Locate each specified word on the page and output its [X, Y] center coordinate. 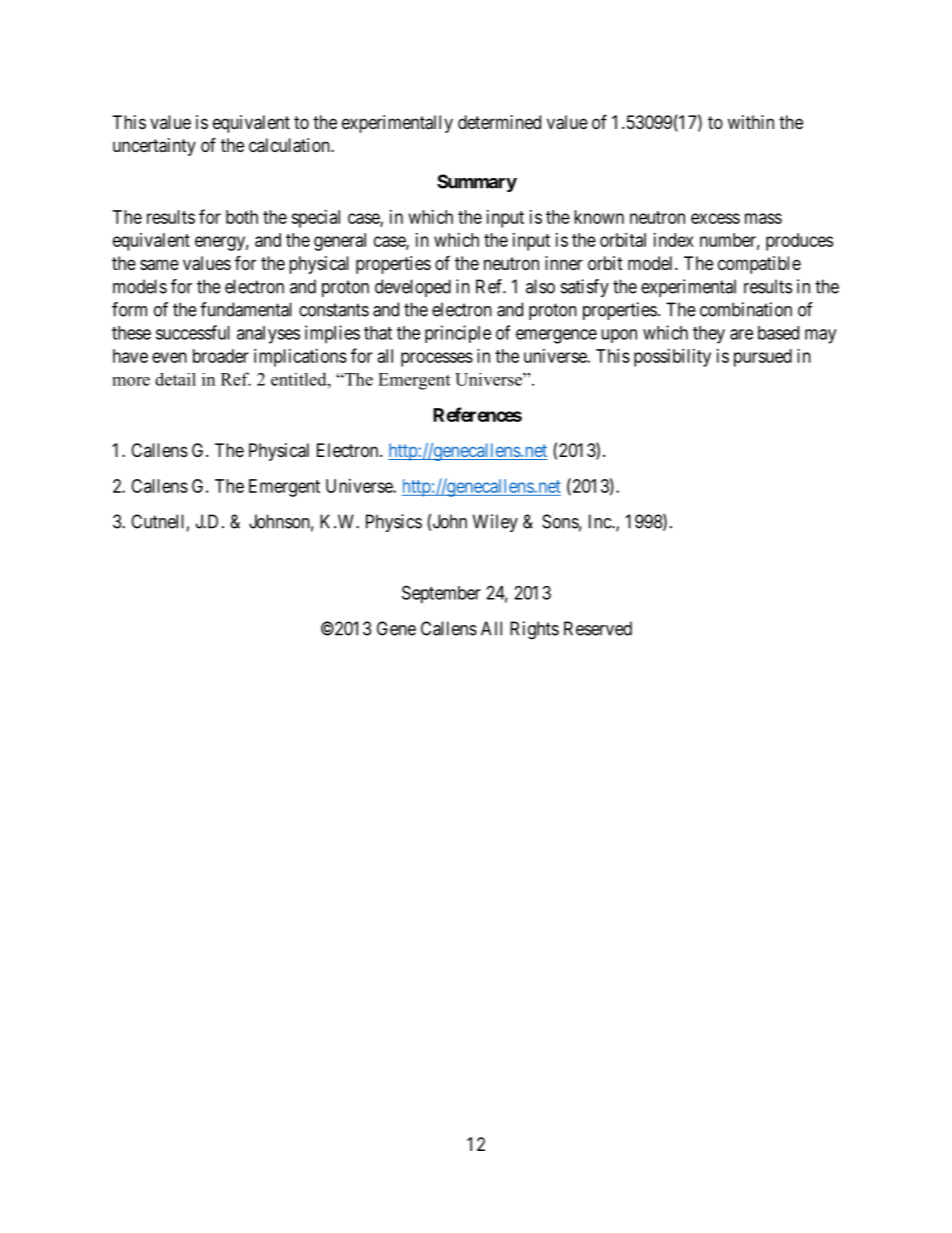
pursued [763, 358]
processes [437, 359]
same [159, 265]
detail [175, 379]
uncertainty [154, 147]
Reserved [598, 628]
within [751, 122]
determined [499, 122]
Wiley [495, 523]
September [441, 594]
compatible [759, 265]
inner [564, 263]
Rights [534, 630]
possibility [672, 358]
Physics [394, 523]
